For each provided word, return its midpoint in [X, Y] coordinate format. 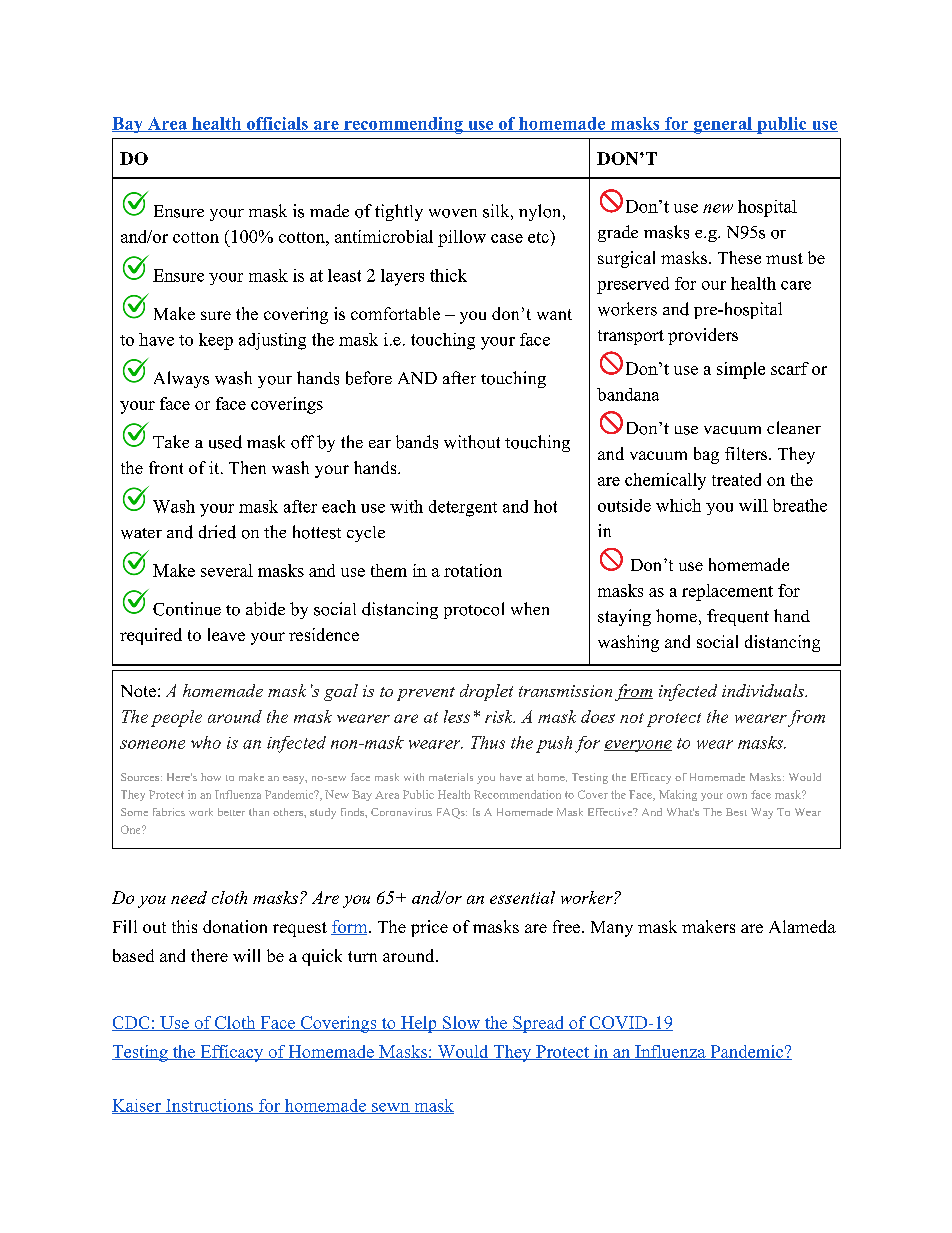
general [722, 125]
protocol [474, 610]
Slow [461, 1023]
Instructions [209, 1106]
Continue [187, 609]
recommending [403, 125]
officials [277, 124]
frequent [738, 617]
